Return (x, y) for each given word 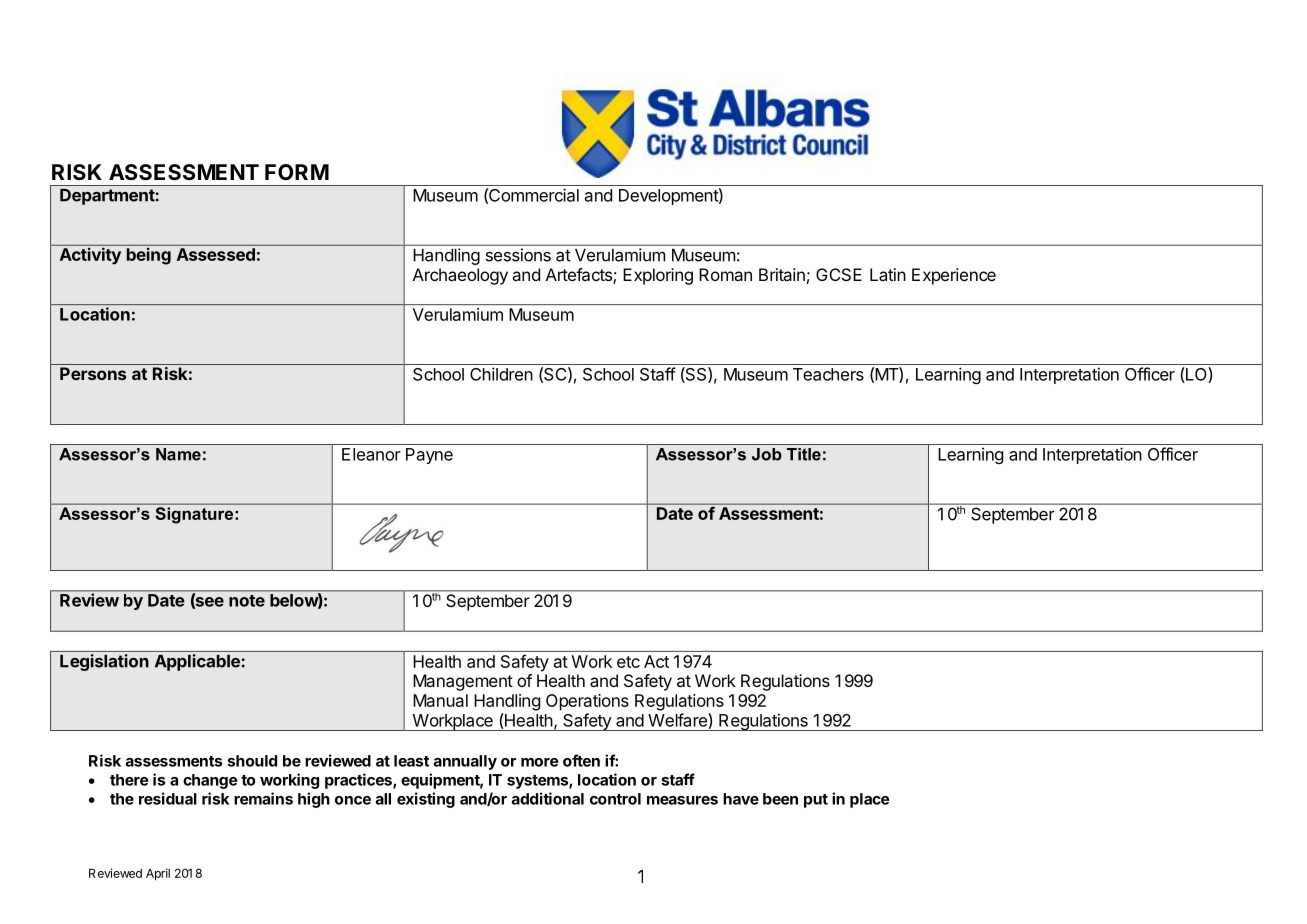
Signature (194, 515)
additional (548, 798)
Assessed (216, 254)
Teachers (828, 374)
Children (501, 374)
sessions (518, 255)
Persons (93, 373)
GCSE (839, 274)
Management (463, 682)
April (158, 874)
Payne (429, 456)
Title (804, 454)
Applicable (197, 662)
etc (628, 662)
